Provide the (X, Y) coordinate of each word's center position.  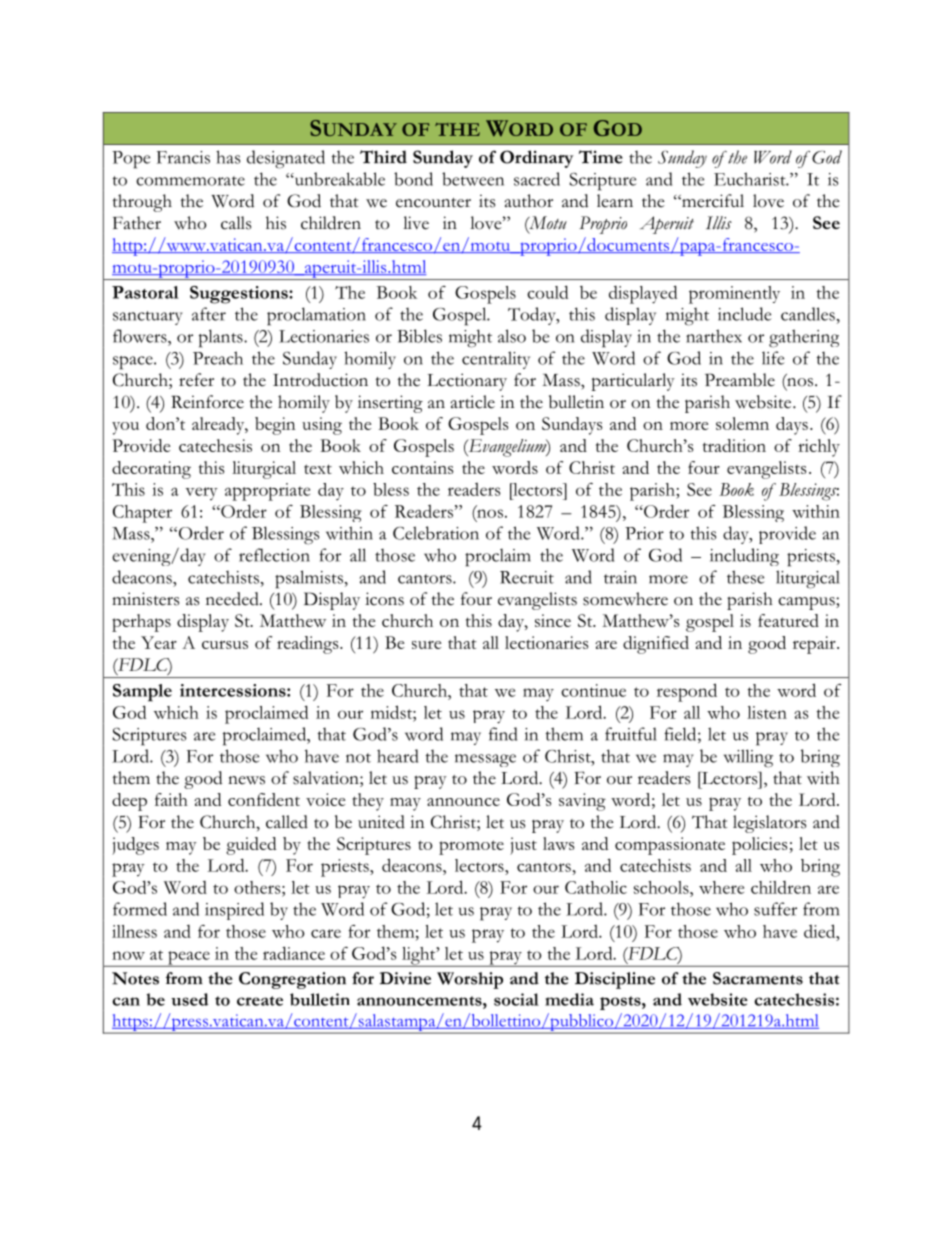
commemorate (190, 181)
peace (189, 959)
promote (471, 847)
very (201, 493)
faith (171, 799)
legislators (769, 824)
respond (687, 692)
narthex (714, 336)
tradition (734, 445)
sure (426, 645)
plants (222, 338)
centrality (496, 360)
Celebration (436, 533)
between (473, 179)
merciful (712, 201)
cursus (225, 644)
